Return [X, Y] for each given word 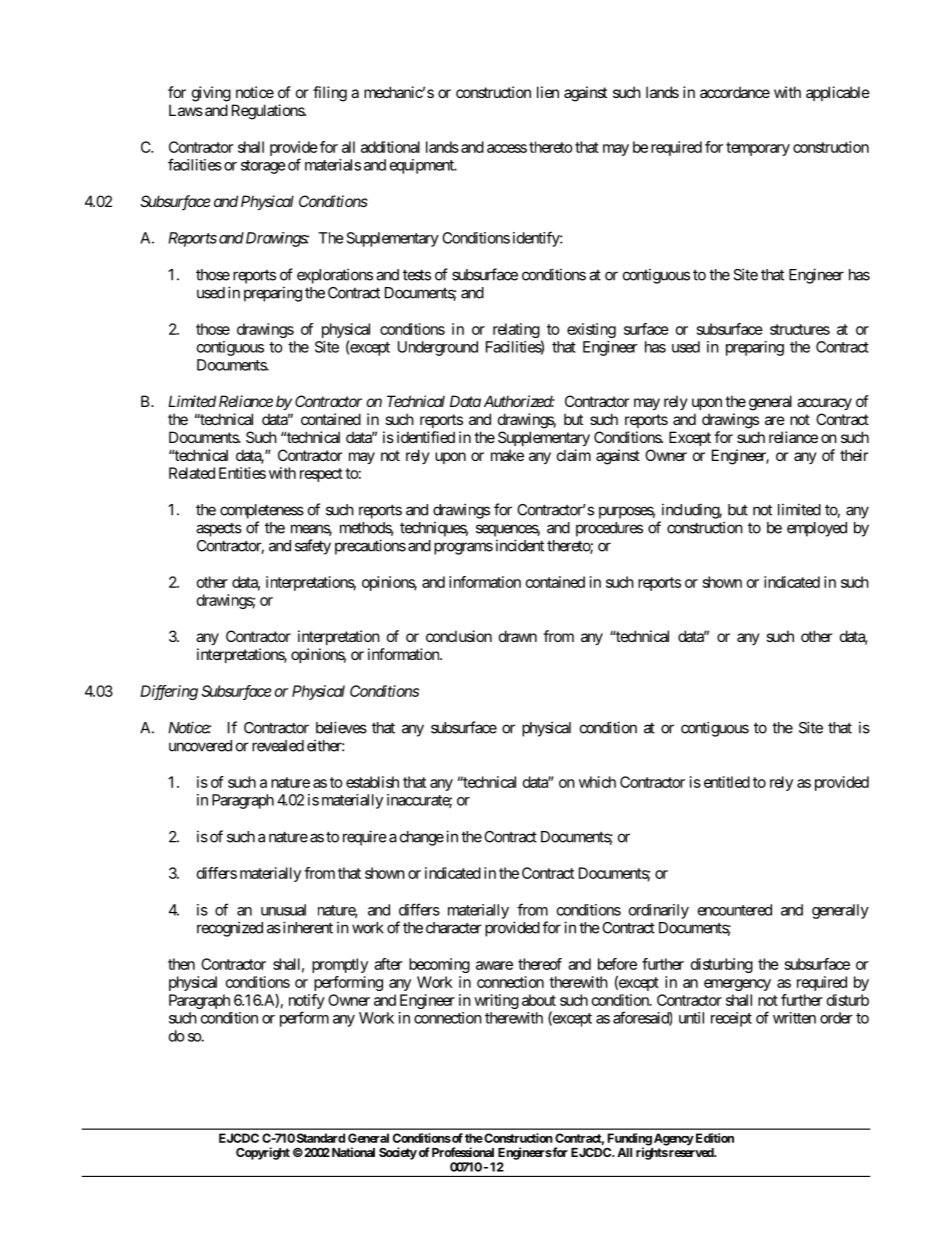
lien [548, 92]
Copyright [263, 1153]
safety [313, 547]
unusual [283, 910]
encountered [735, 910]
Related [192, 473]
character [454, 928]
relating [516, 330]
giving [211, 94]
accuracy [824, 404]
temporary [758, 149]
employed [817, 529]
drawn [518, 636]
